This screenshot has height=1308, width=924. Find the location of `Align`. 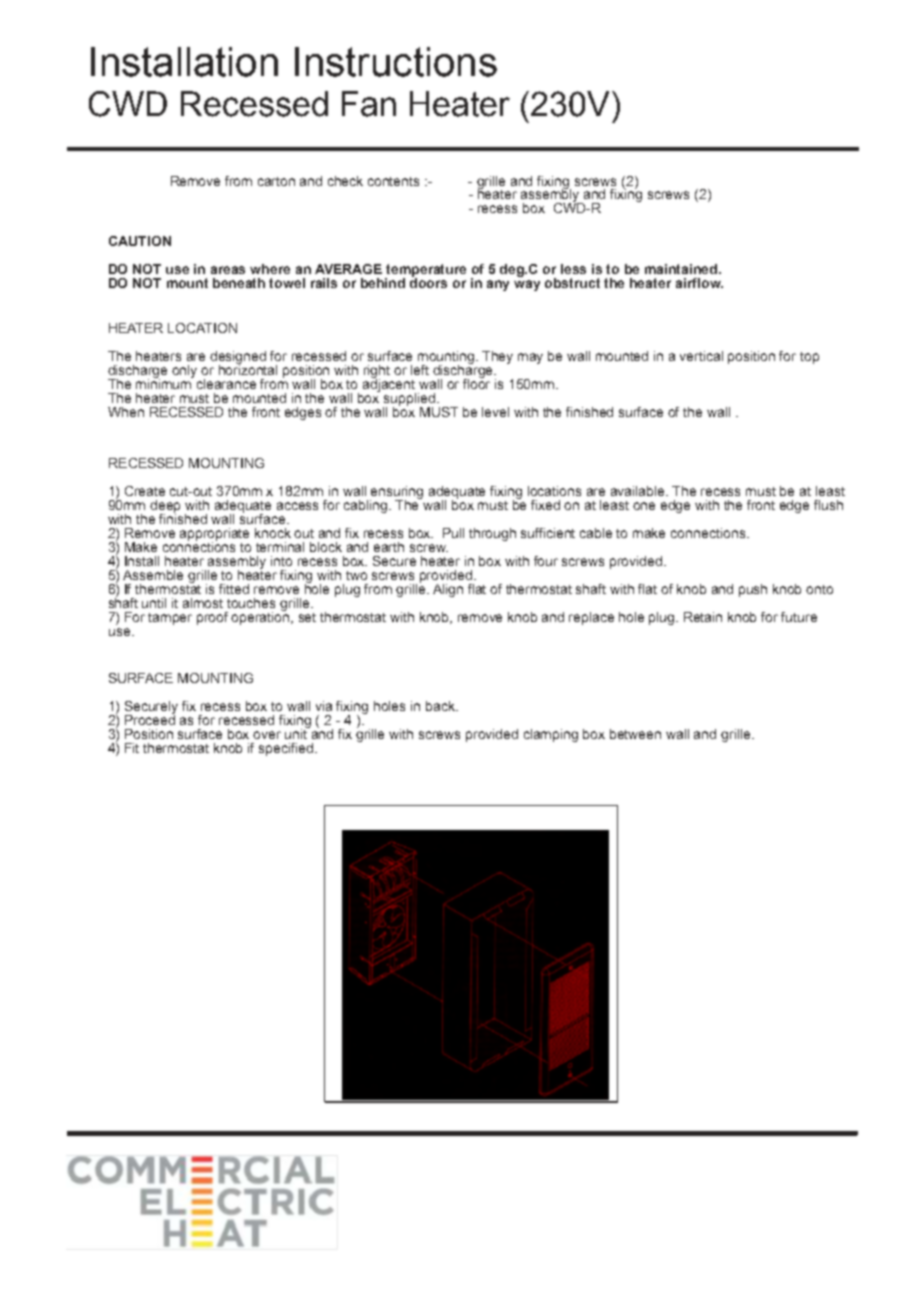

Align is located at coordinates (448, 590).
